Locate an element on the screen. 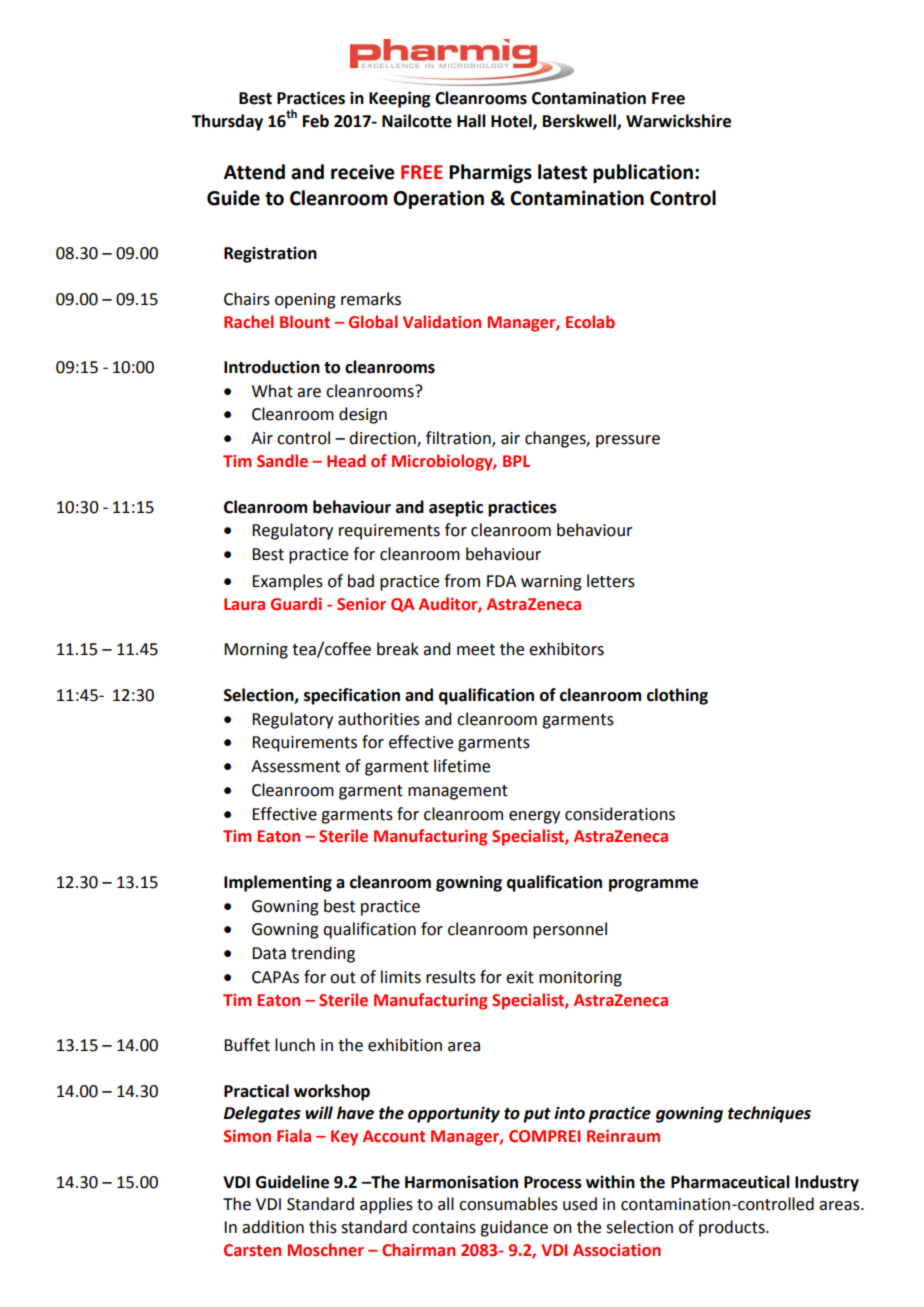  pressure is located at coordinates (628, 441).
